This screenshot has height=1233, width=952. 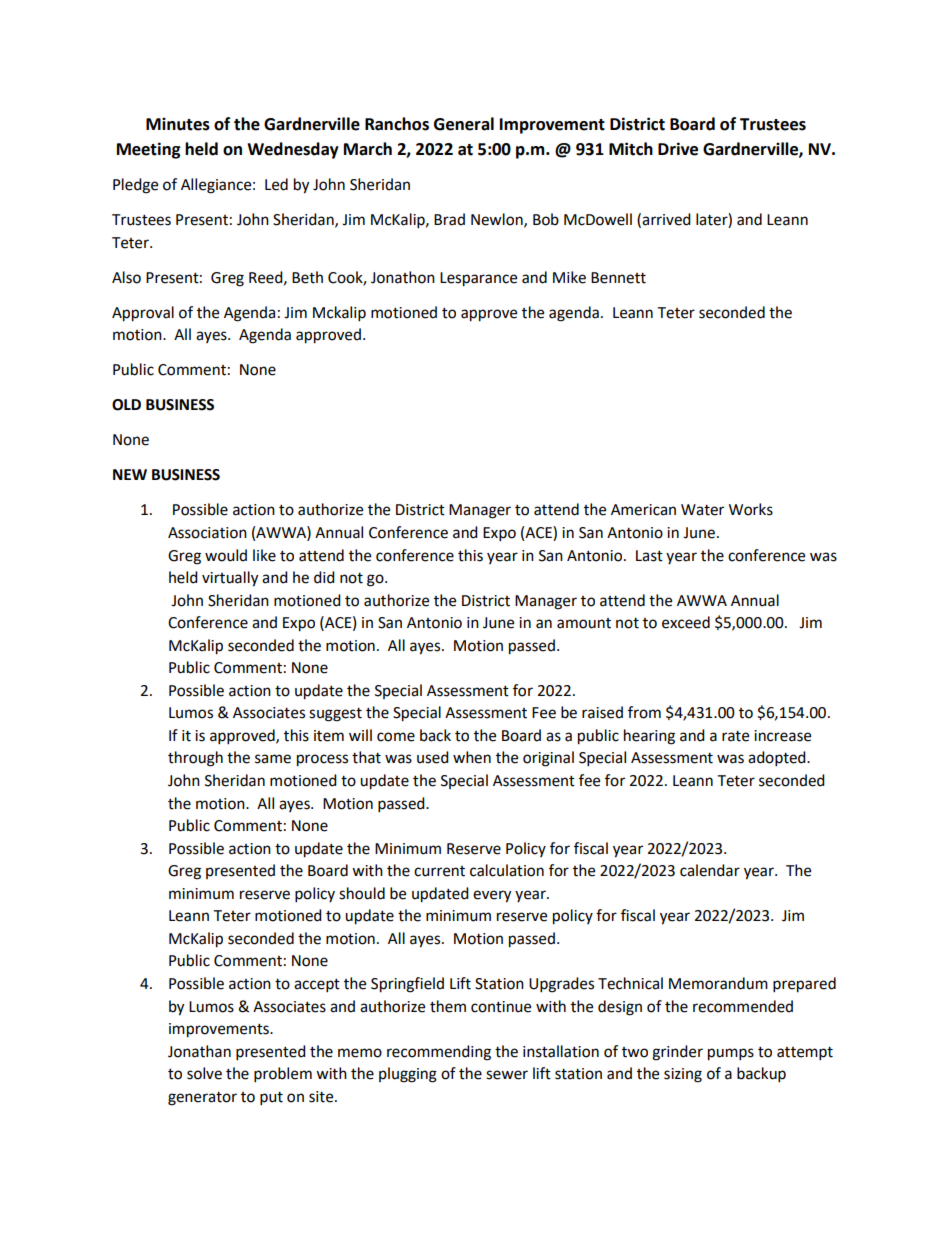 I want to click on solve, so click(x=204, y=1073).
